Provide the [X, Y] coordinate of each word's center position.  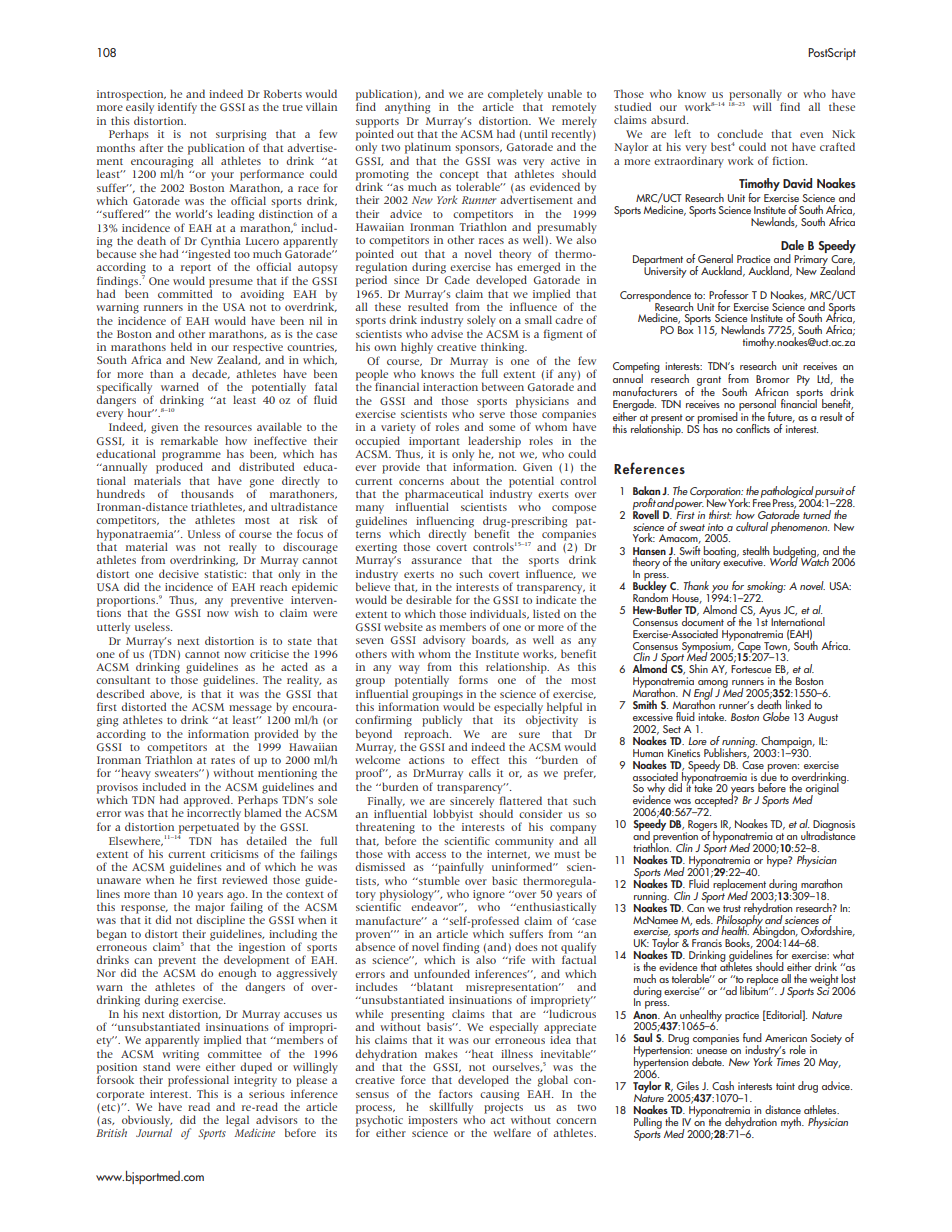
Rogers [701, 826]
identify [177, 108]
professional [198, 1081]
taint [785, 1086]
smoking [765, 588]
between [503, 386]
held [181, 346]
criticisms [234, 854]
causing [499, 1095]
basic [504, 880]
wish [246, 612]
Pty [803, 380]
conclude [740, 133]
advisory [444, 641]
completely [515, 96]
